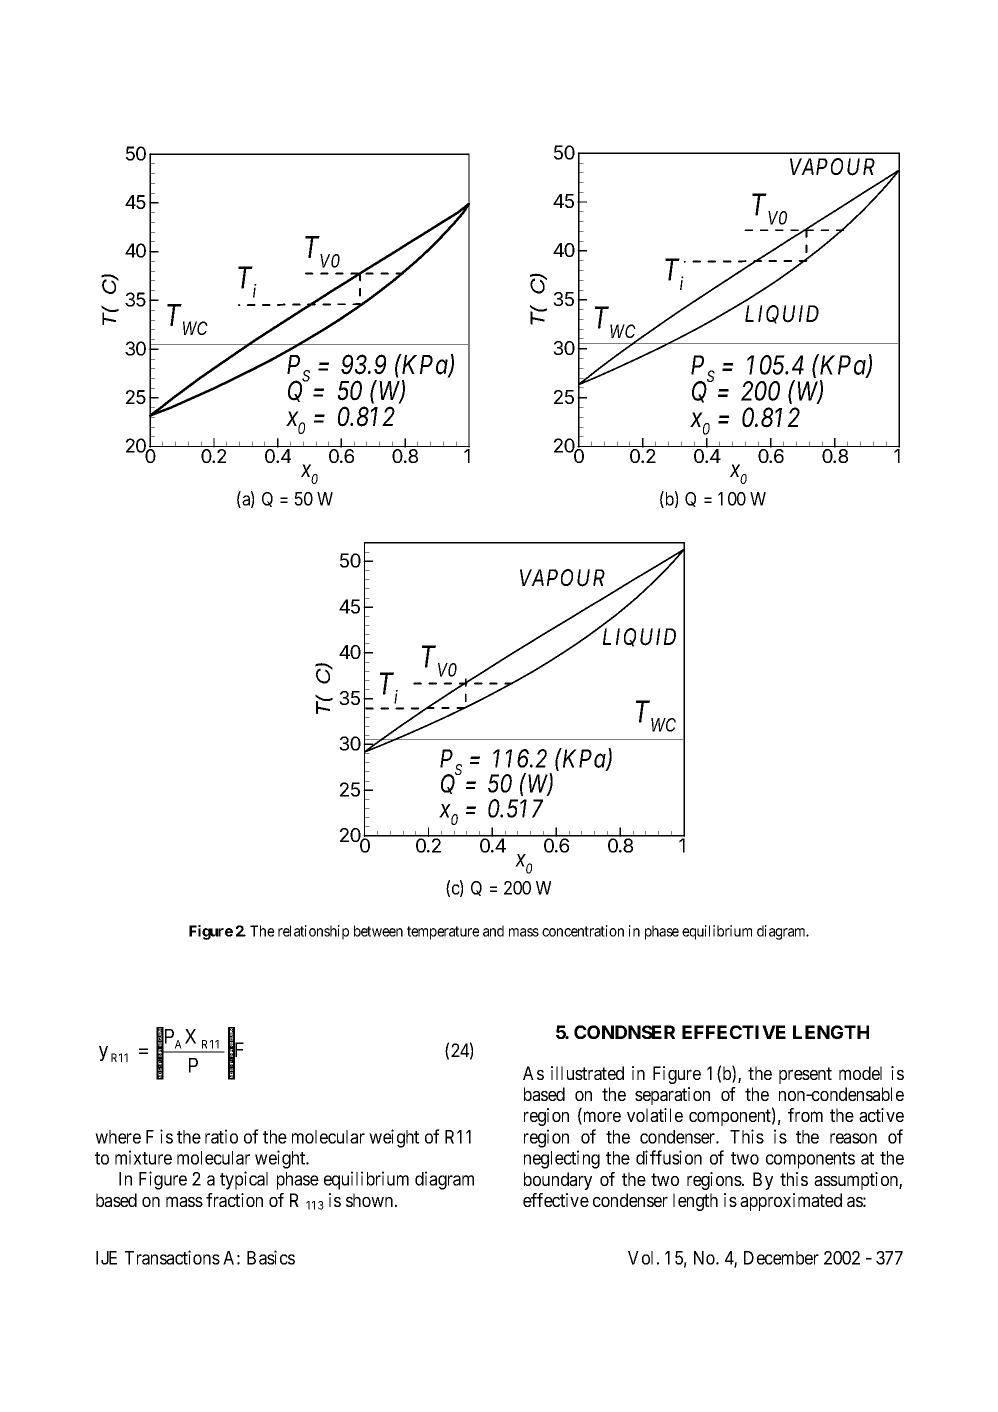 Image resolution: width=998 pixels, height=1412 pixels. Describe the element at coordinates (244, 1180) in the document. I see `typical` at that location.
